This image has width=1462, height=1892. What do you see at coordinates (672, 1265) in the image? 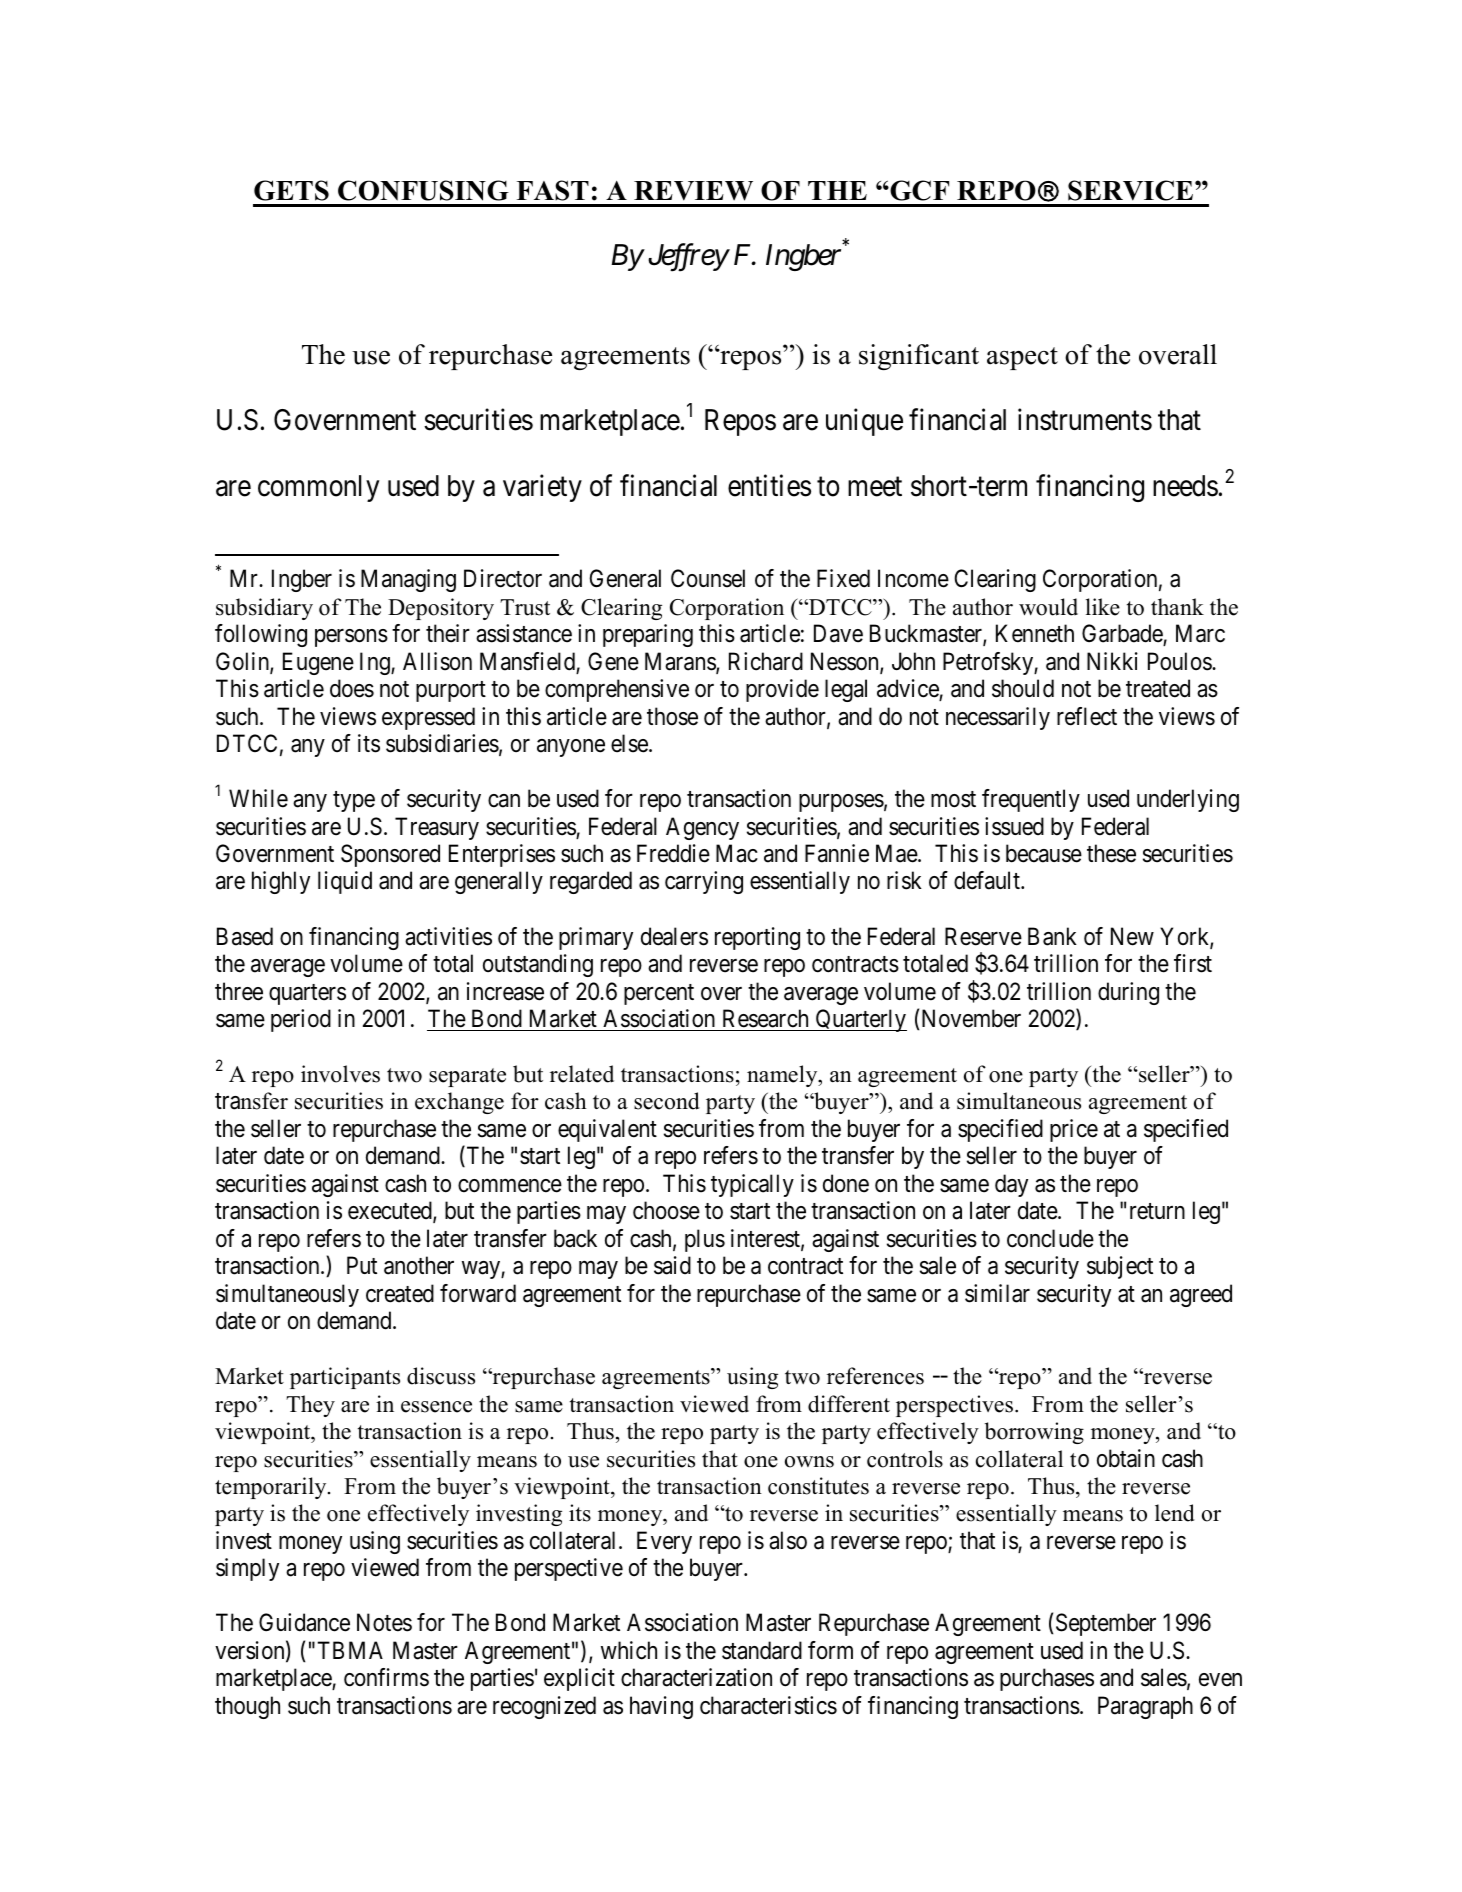
I see `said` at bounding box center [672, 1265].
